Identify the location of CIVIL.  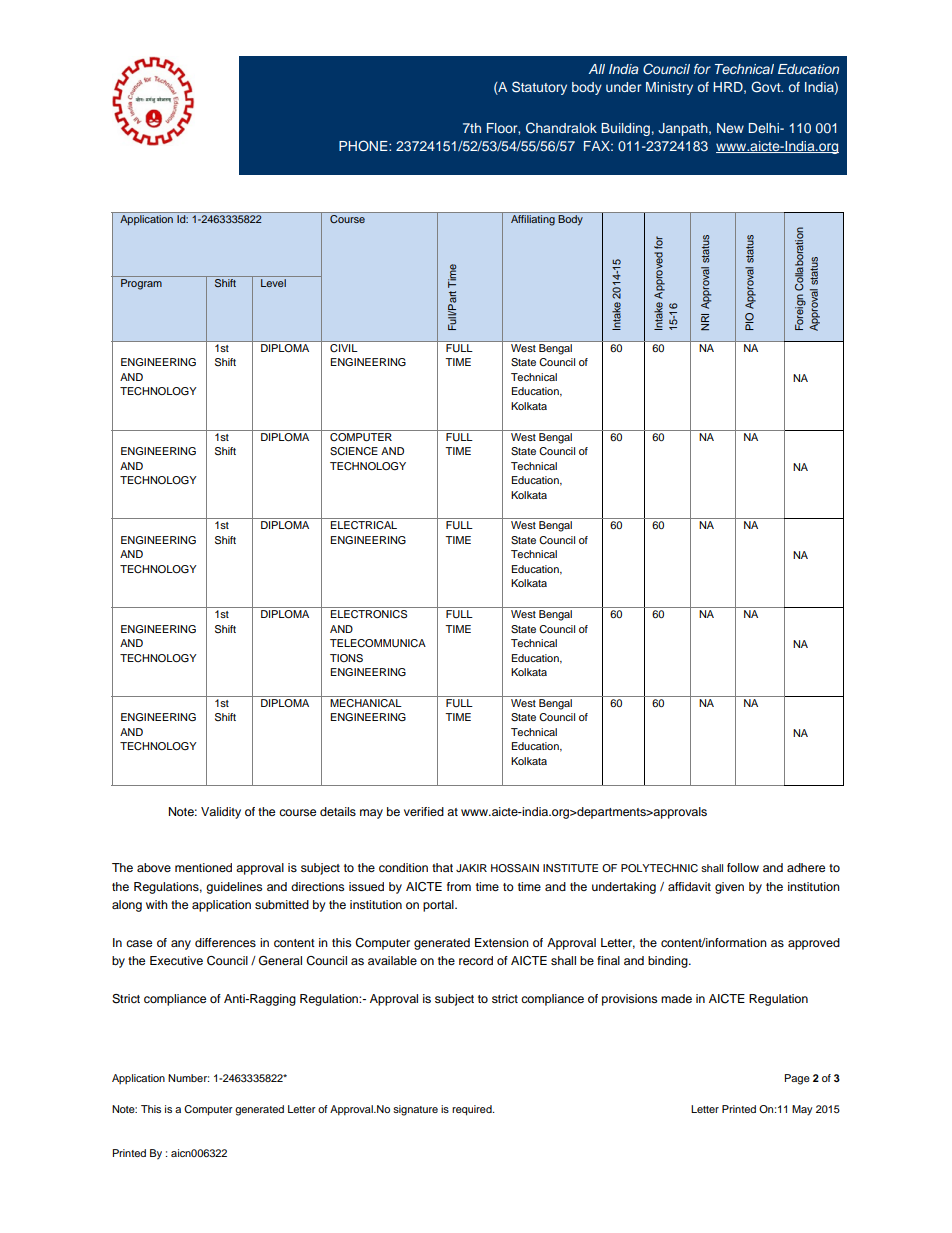
(344, 346).
